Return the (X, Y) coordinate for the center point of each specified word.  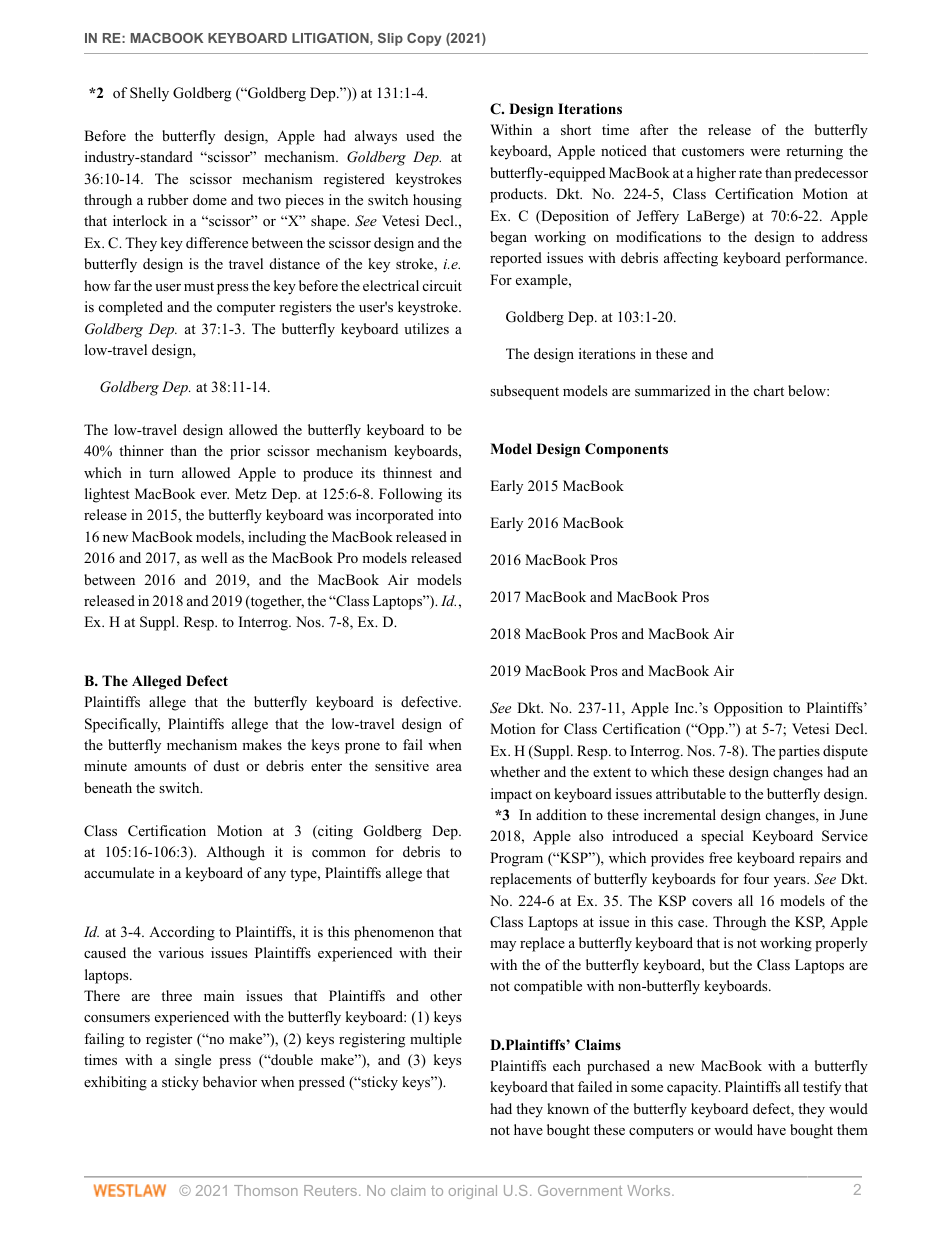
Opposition (748, 709)
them (852, 1129)
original (473, 1192)
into (450, 514)
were (765, 152)
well (214, 557)
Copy (424, 39)
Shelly (149, 94)
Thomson (266, 1190)
